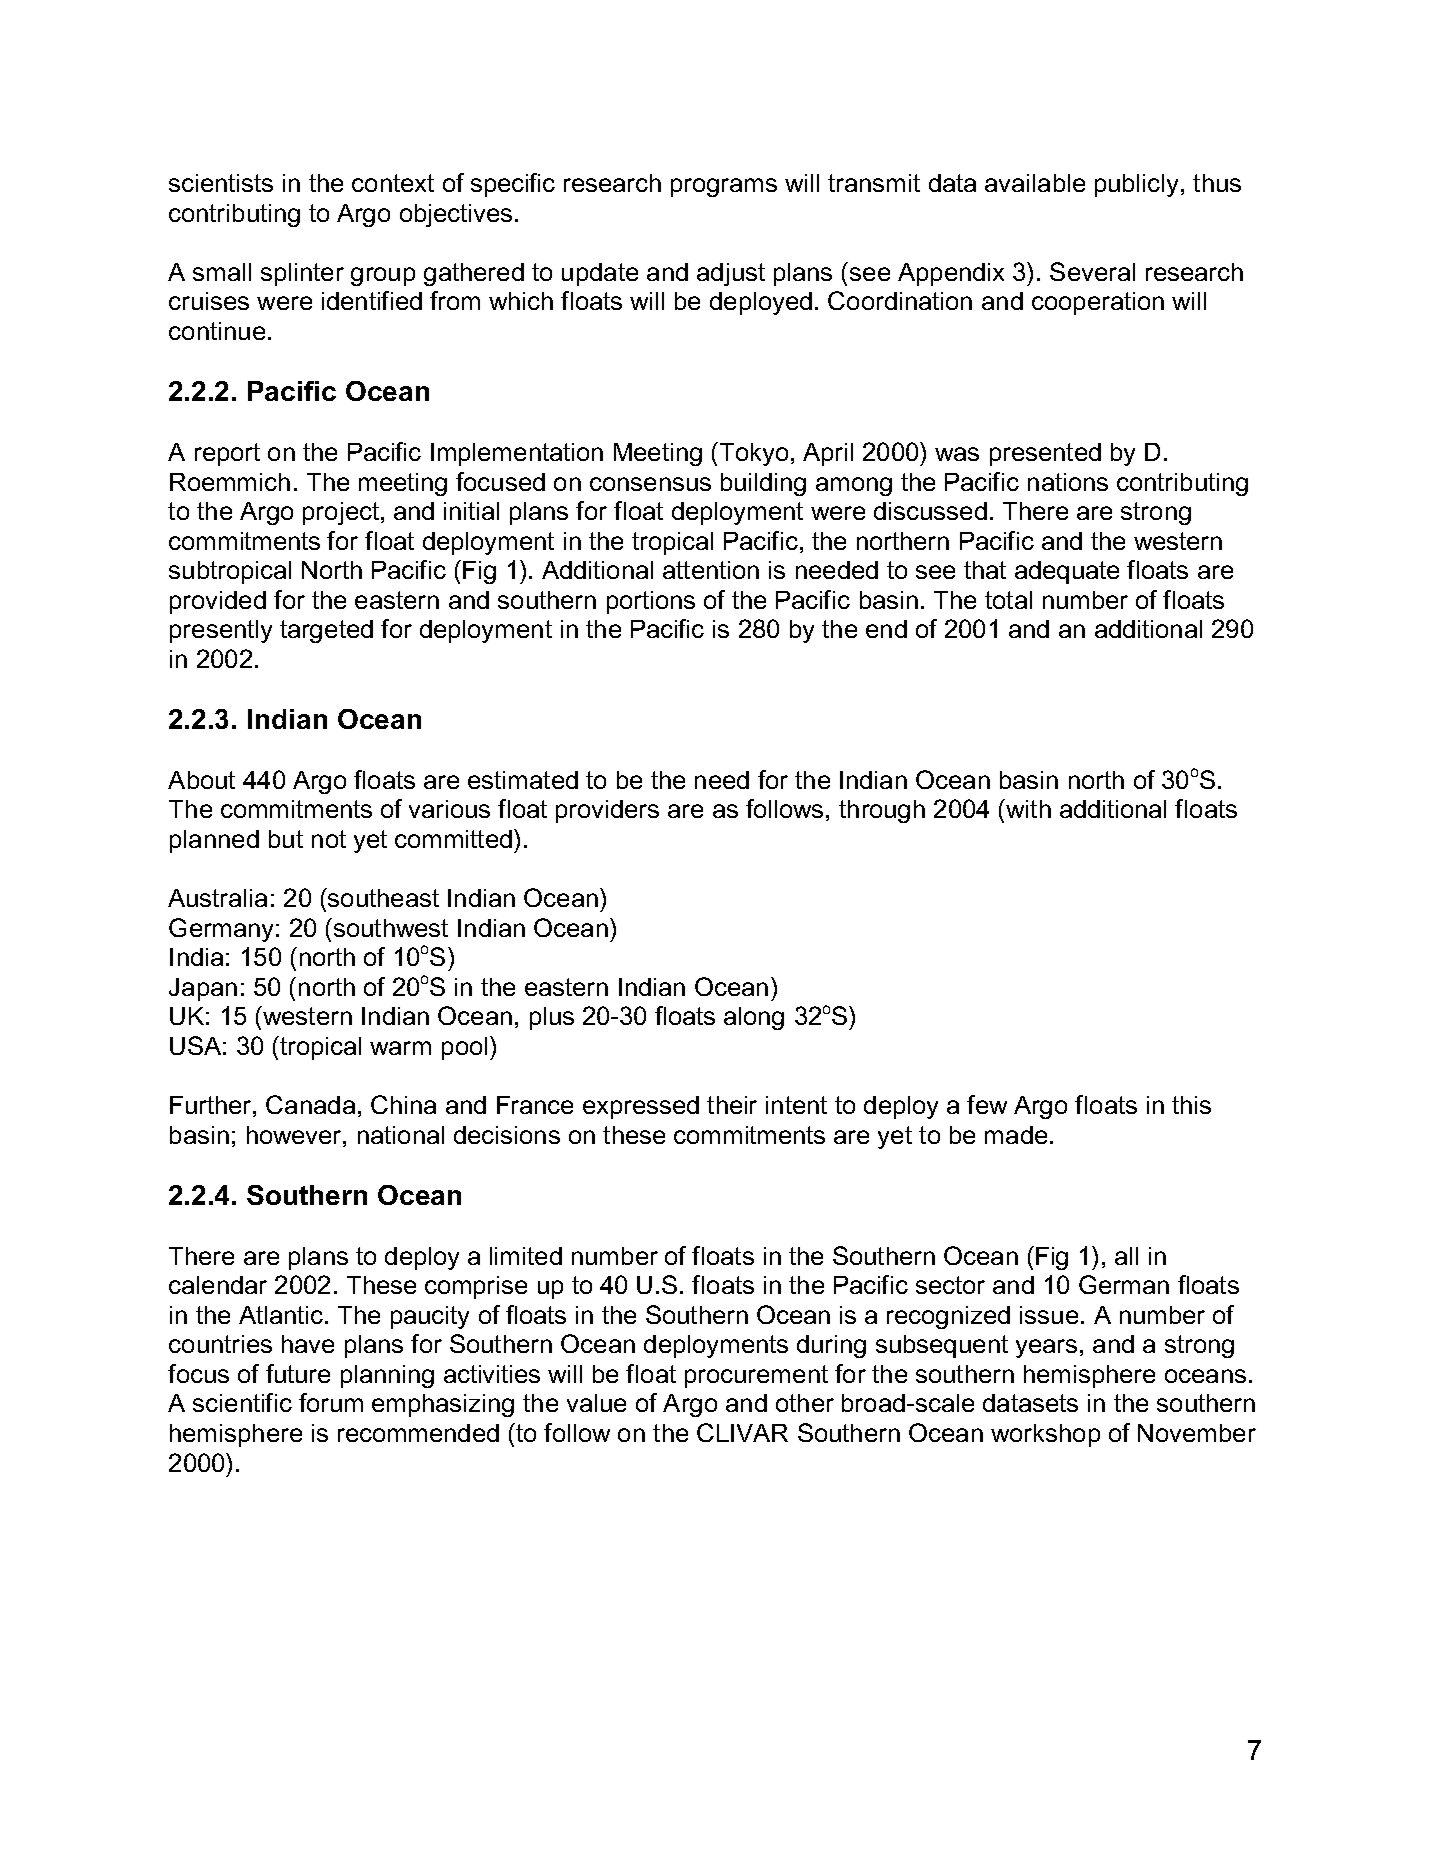 This page has height=1851, width=1431. I want to click on with, so click(1027, 808).
